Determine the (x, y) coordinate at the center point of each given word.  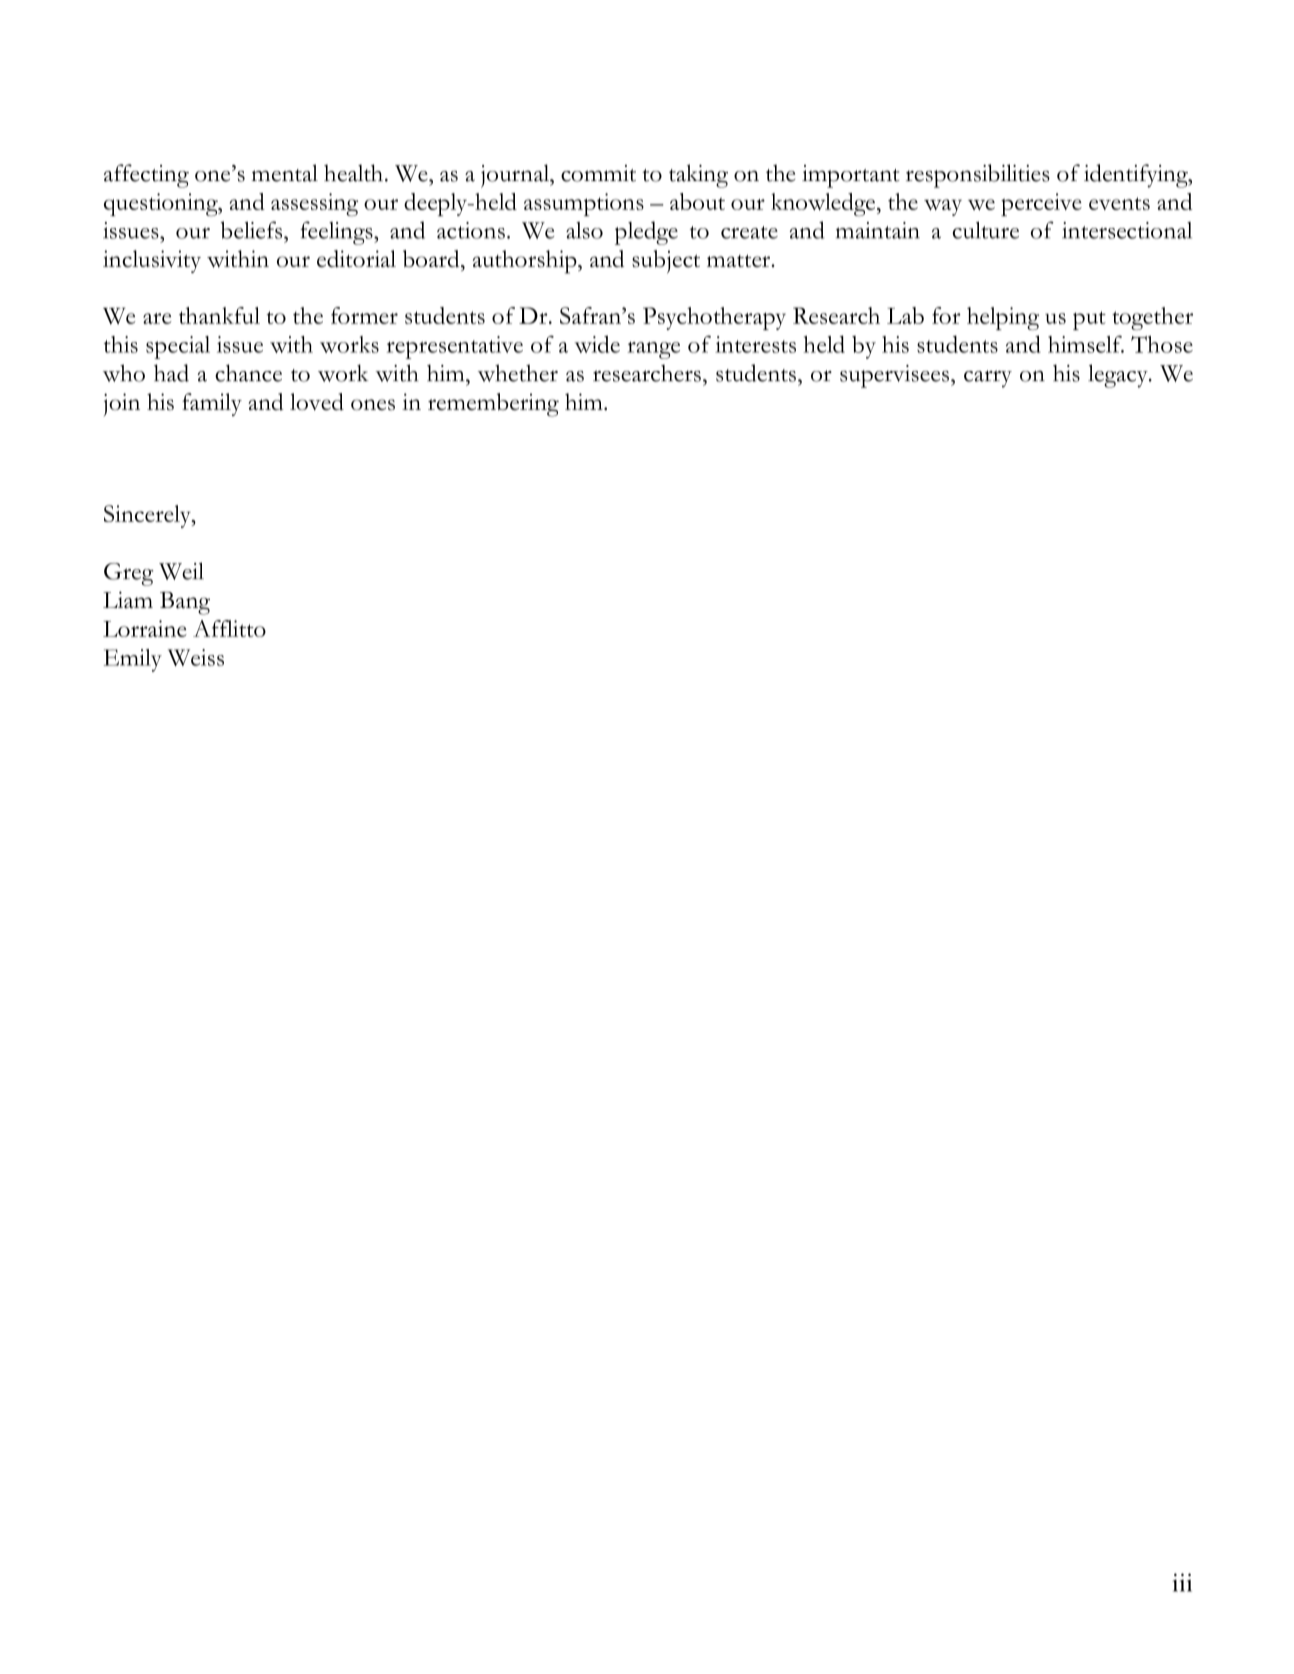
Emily (133, 660)
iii (1182, 1582)
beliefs (253, 230)
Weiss (196, 657)
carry (988, 379)
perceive (1041, 204)
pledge (646, 233)
